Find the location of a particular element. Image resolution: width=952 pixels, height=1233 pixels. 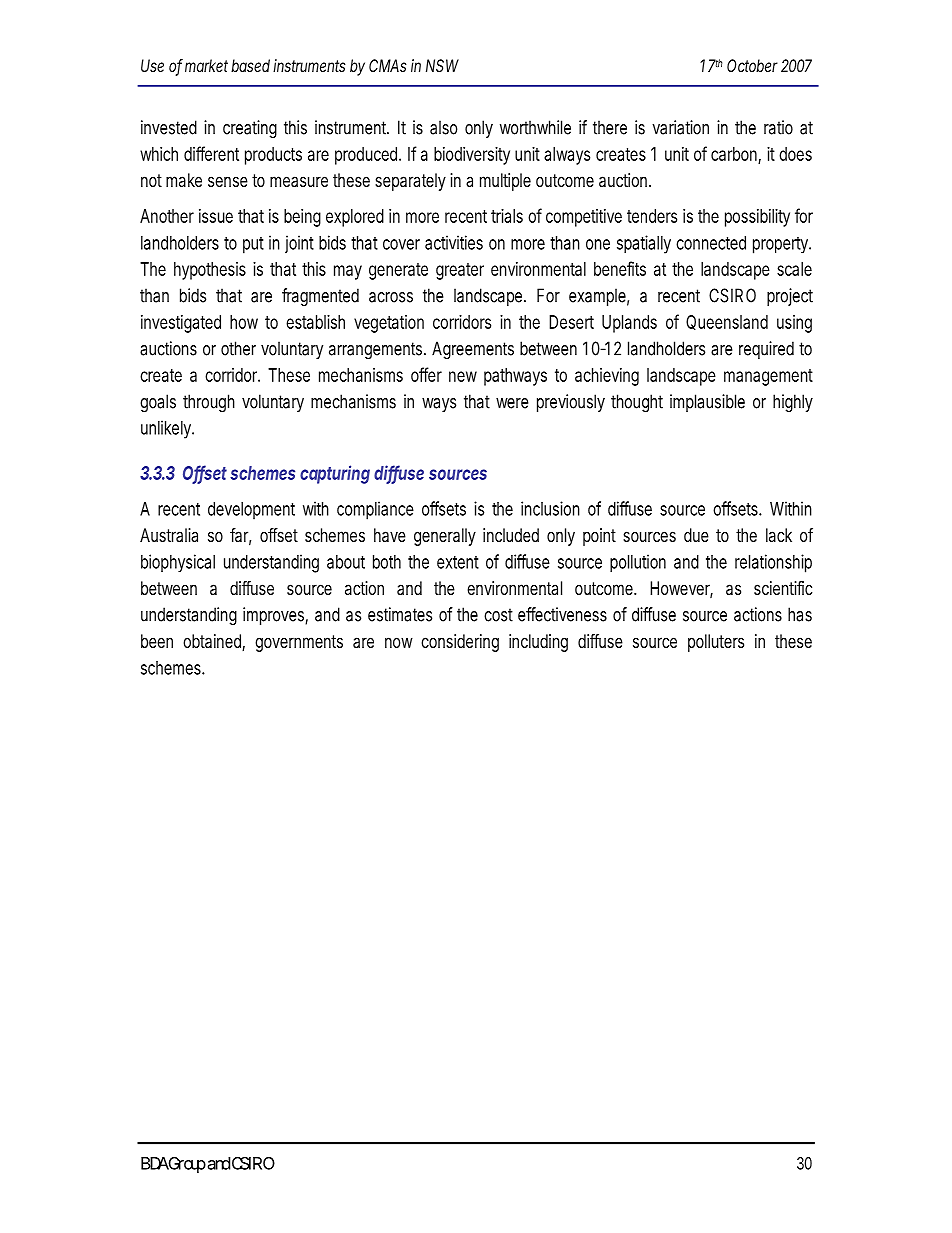

issue is located at coordinates (216, 216).
